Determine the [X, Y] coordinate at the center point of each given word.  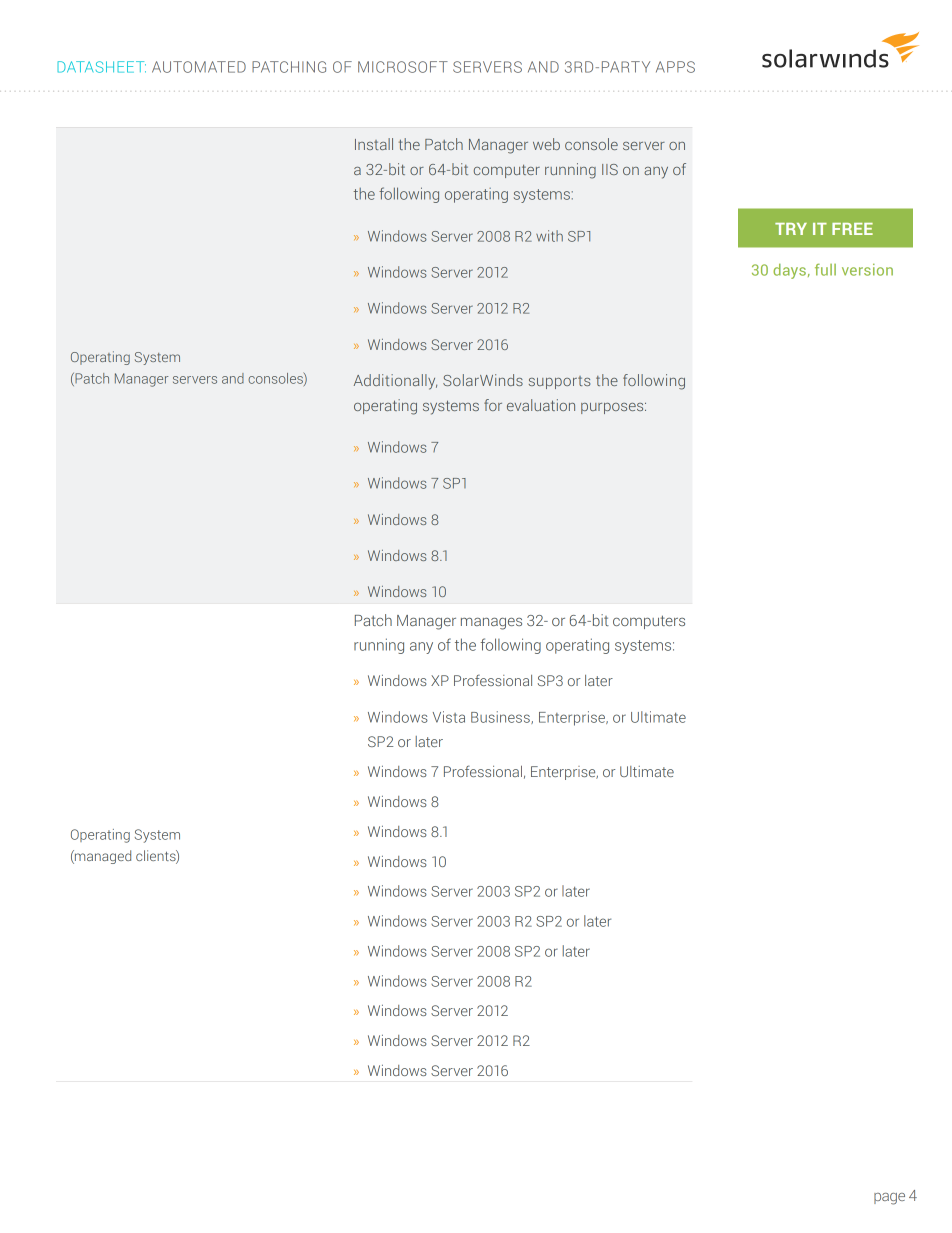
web [546, 144]
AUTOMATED [199, 67]
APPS [675, 67]
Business [501, 717]
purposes [613, 408]
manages [491, 624]
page [889, 1199]
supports [559, 382]
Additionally [395, 382]
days [789, 271]
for [493, 405]
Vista [449, 717]
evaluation [541, 405]
